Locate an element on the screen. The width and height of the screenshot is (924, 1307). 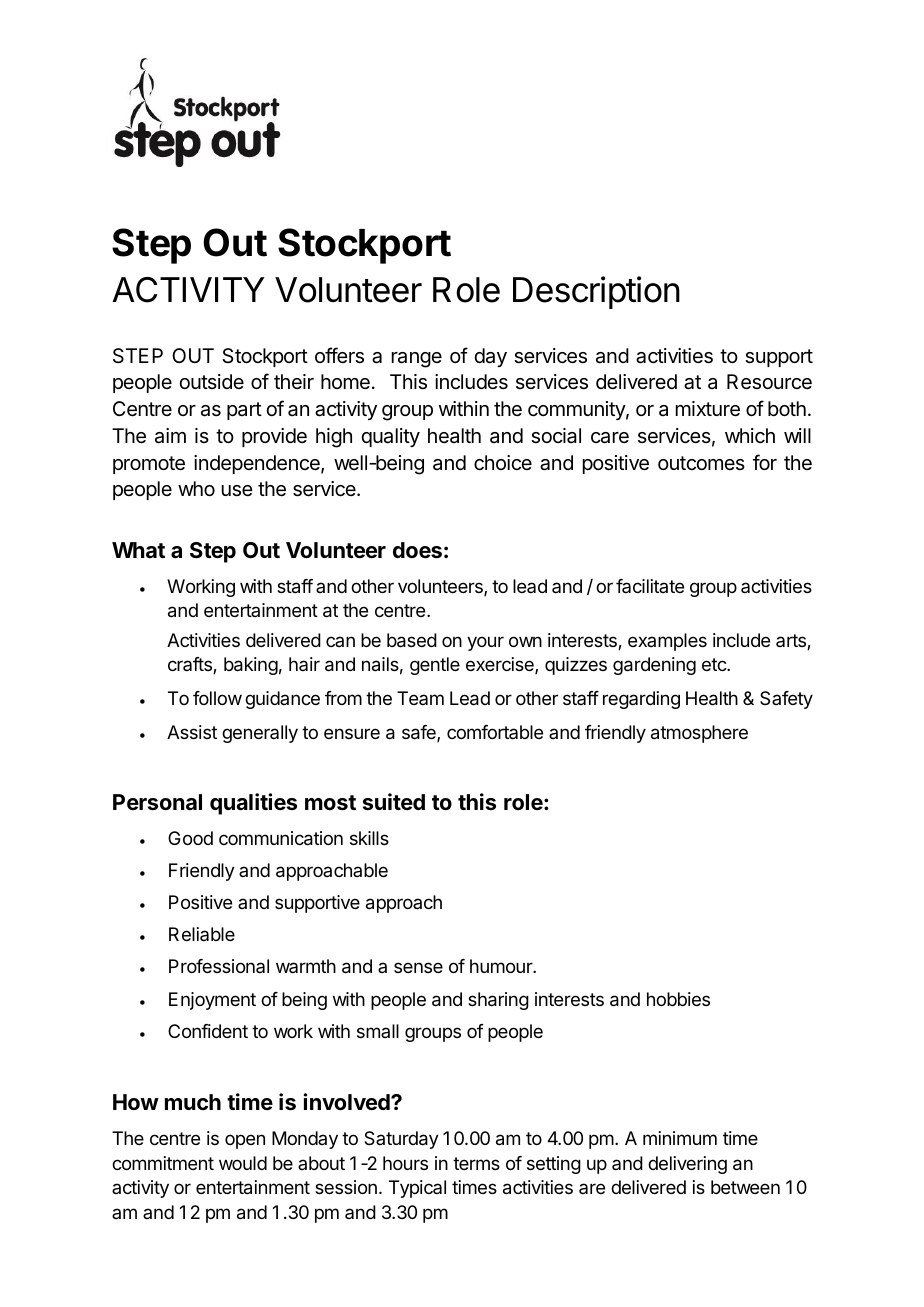
atmosphere is located at coordinates (699, 734).
